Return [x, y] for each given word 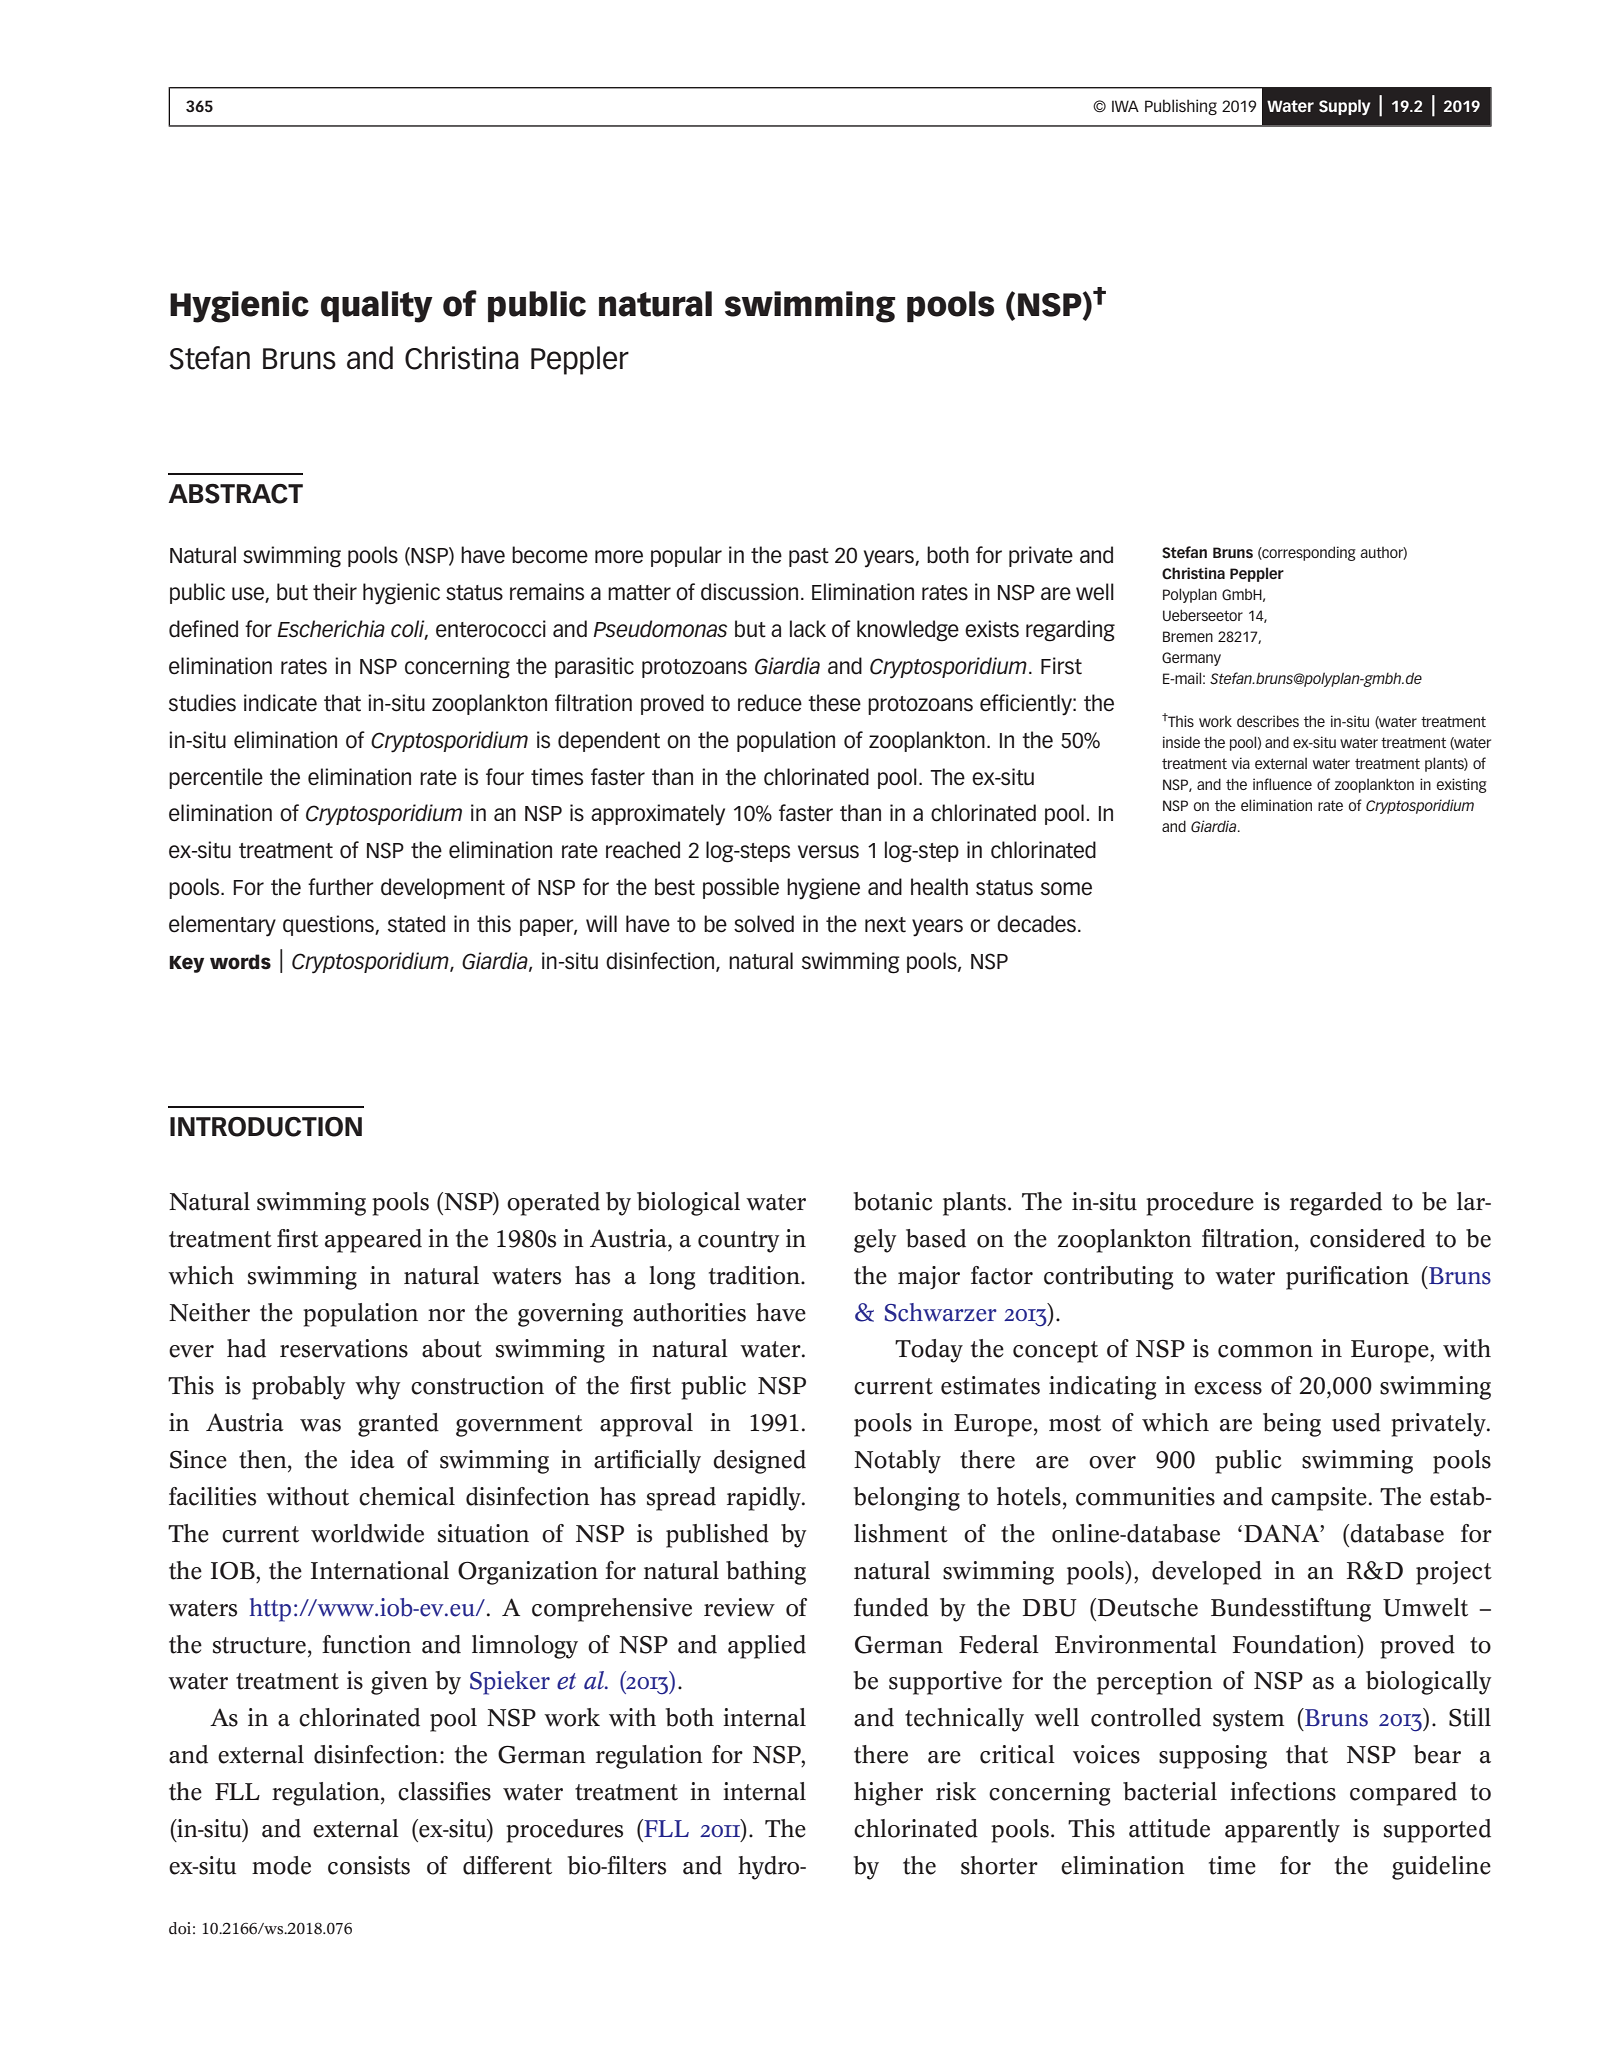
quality [377, 307]
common [1265, 1351]
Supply [1345, 107]
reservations [344, 1348]
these [834, 703]
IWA [1125, 106]
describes [1268, 721]
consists [369, 1865]
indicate [280, 703]
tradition [755, 1275]
